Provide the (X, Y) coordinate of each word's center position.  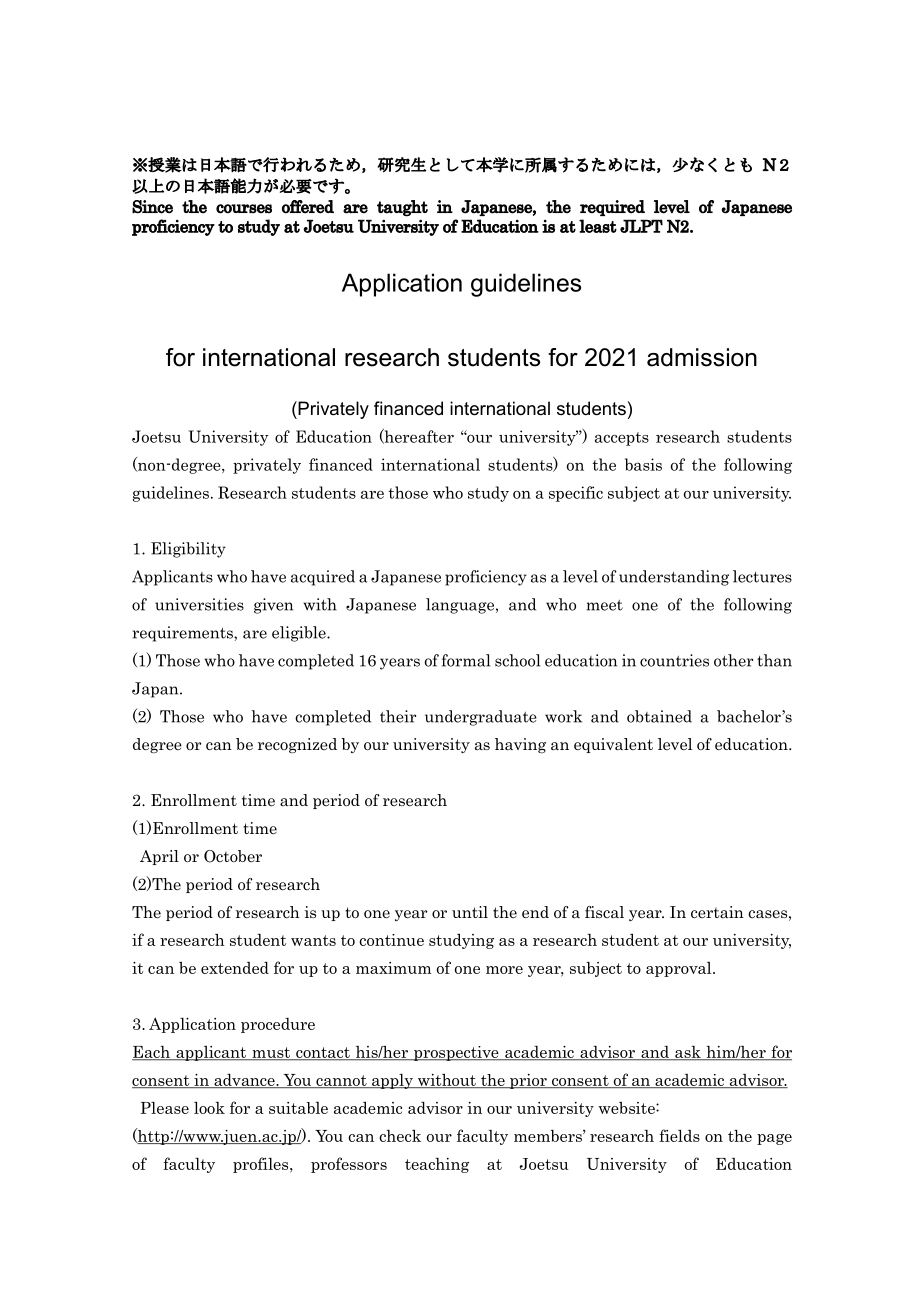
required (612, 208)
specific (576, 494)
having (520, 745)
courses (244, 209)
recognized (297, 745)
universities (199, 604)
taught (402, 208)
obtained (659, 716)
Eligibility (188, 550)
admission (702, 357)
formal (466, 660)
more (504, 970)
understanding (674, 578)
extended (235, 967)
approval (680, 969)
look (209, 1107)
